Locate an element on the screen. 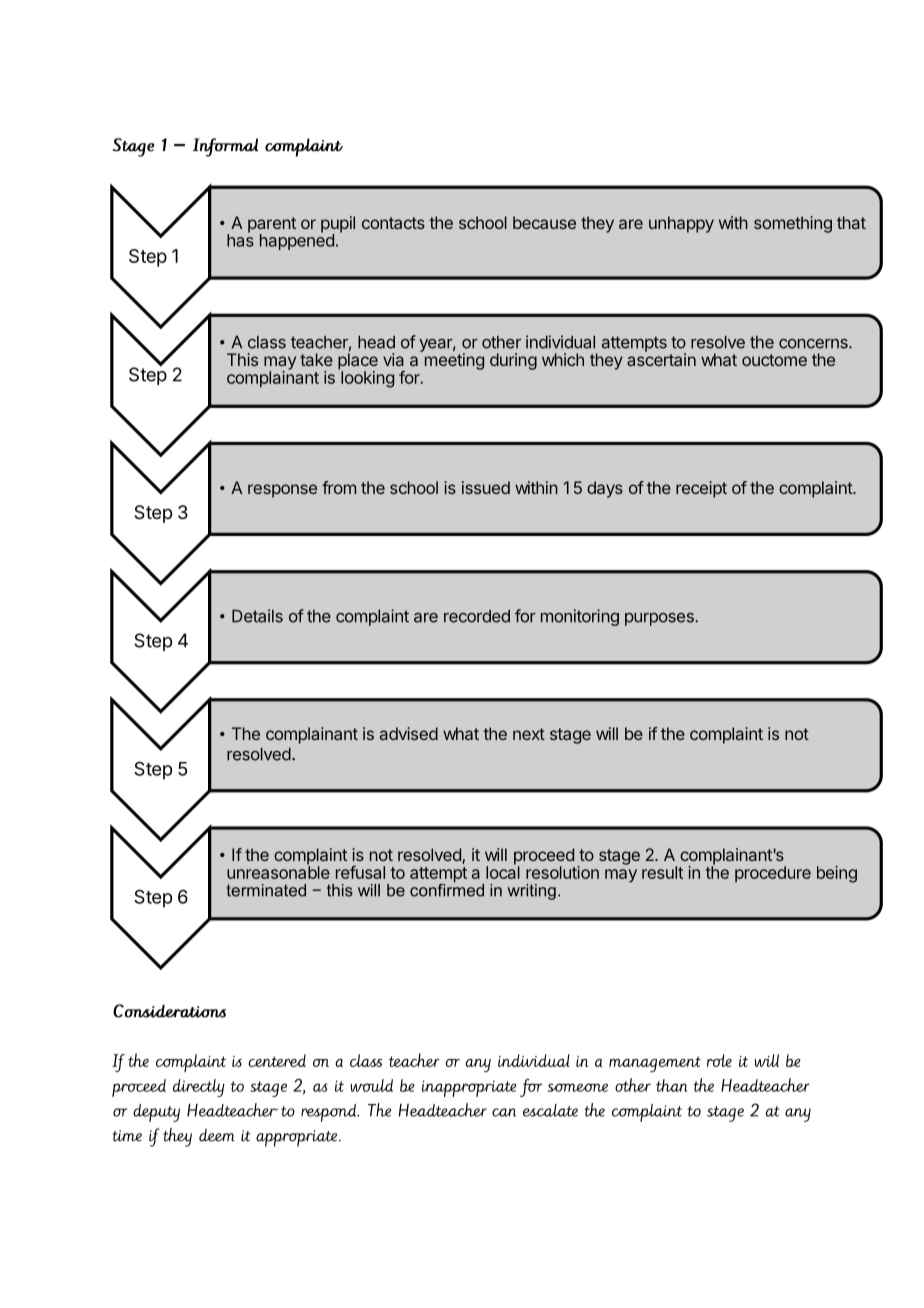  because is located at coordinates (544, 222).
